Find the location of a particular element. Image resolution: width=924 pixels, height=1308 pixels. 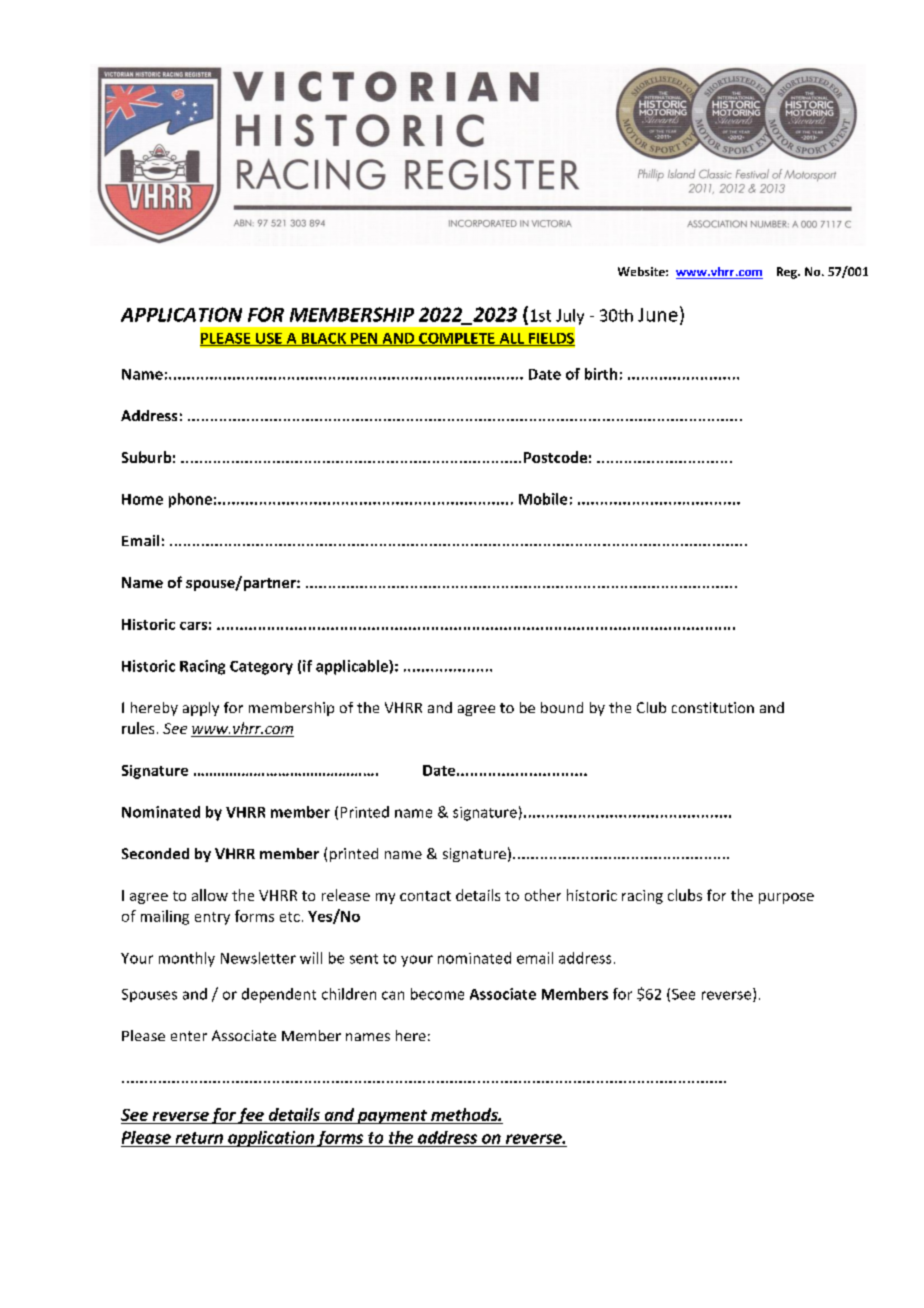

June is located at coordinates (658, 315).
